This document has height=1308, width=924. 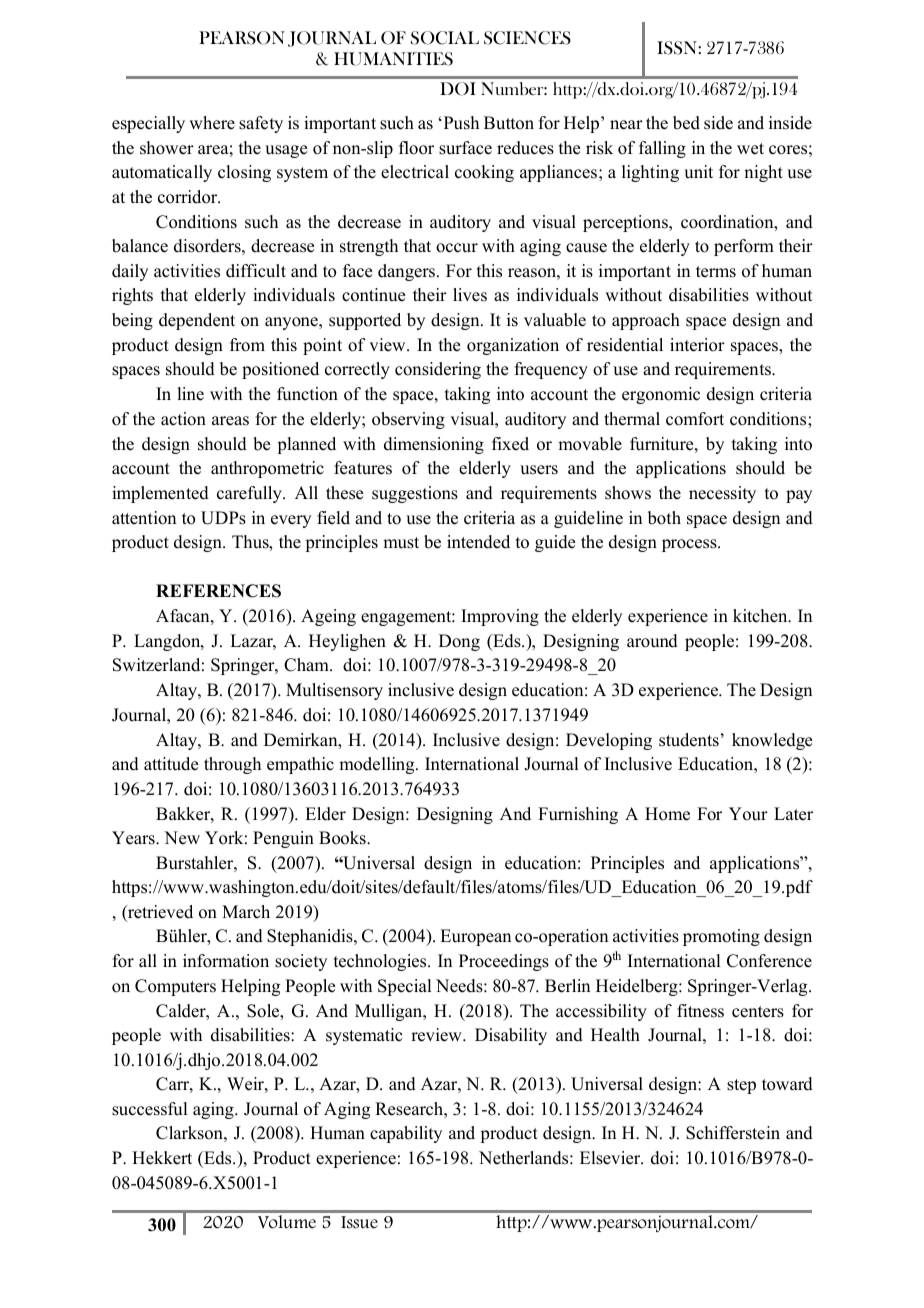 What do you see at coordinates (212, 123) in the document?
I see `where` at bounding box center [212, 123].
